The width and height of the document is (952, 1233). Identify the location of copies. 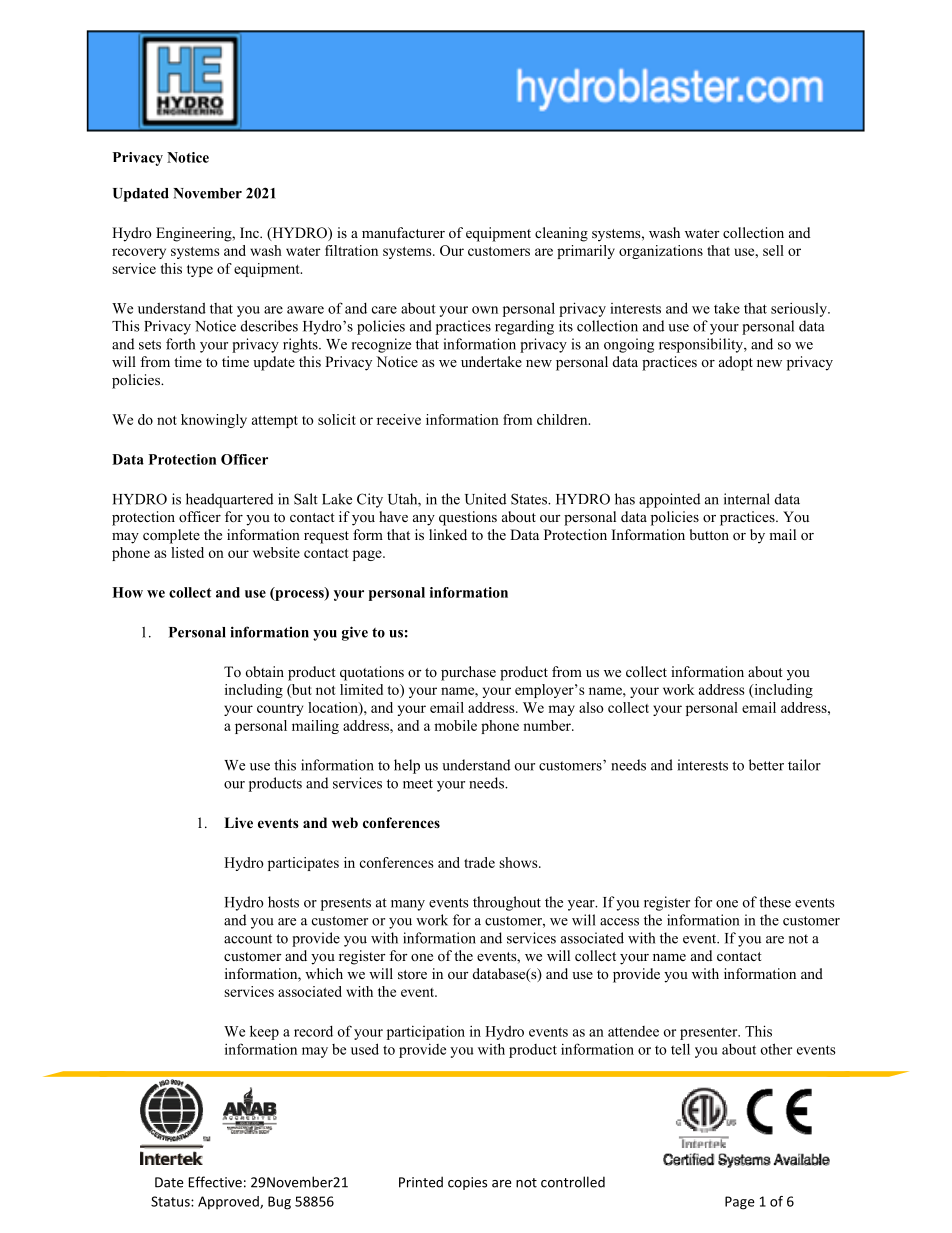
(467, 1183).
